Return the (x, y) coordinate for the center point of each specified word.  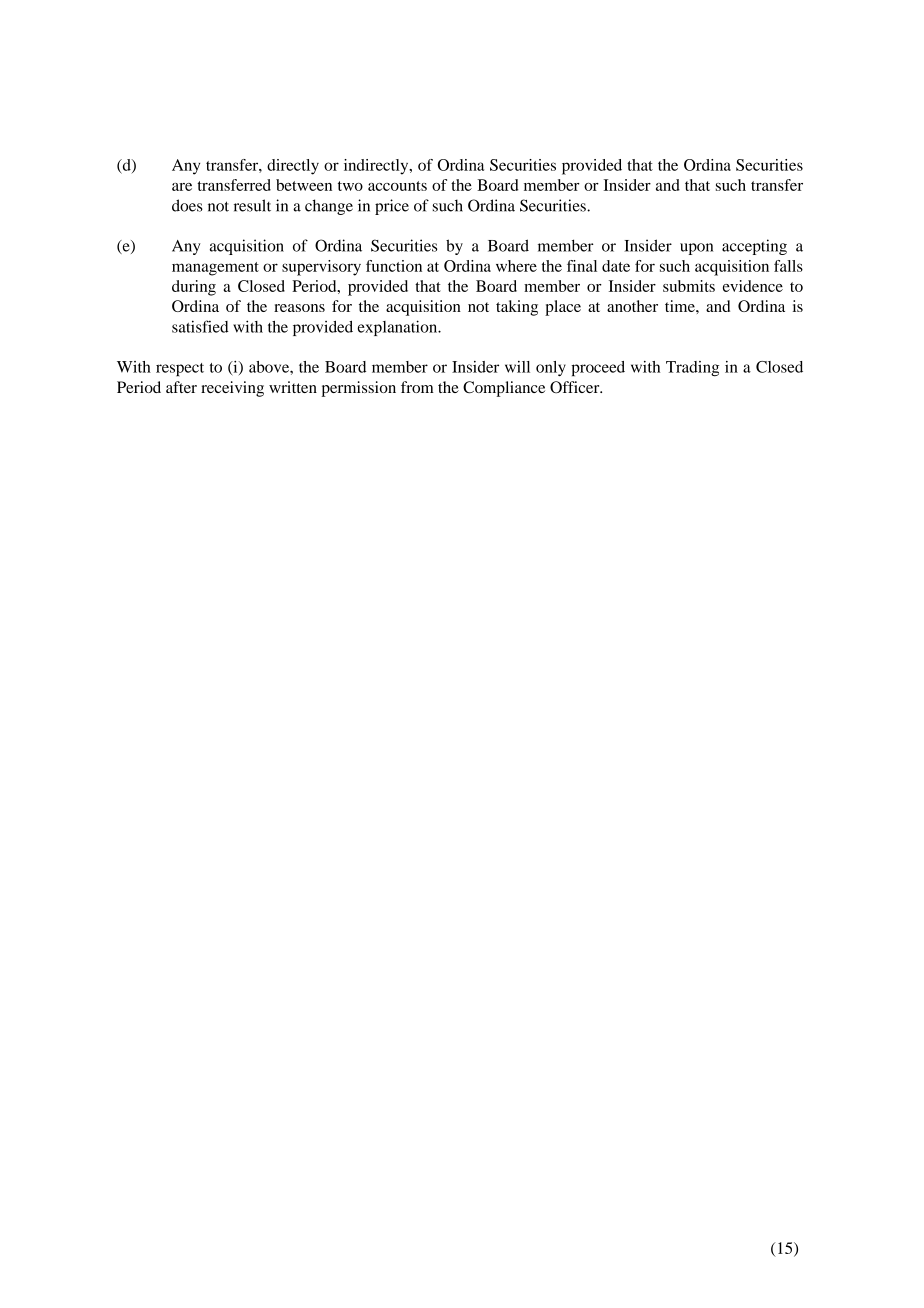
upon (696, 249)
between (304, 185)
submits (689, 286)
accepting (754, 247)
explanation (399, 328)
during (194, 288)
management (215, 269)
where (516, 266)
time (681, 306)
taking (517, 308)
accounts (397, 186)
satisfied (200, 326)
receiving (232, 389)
